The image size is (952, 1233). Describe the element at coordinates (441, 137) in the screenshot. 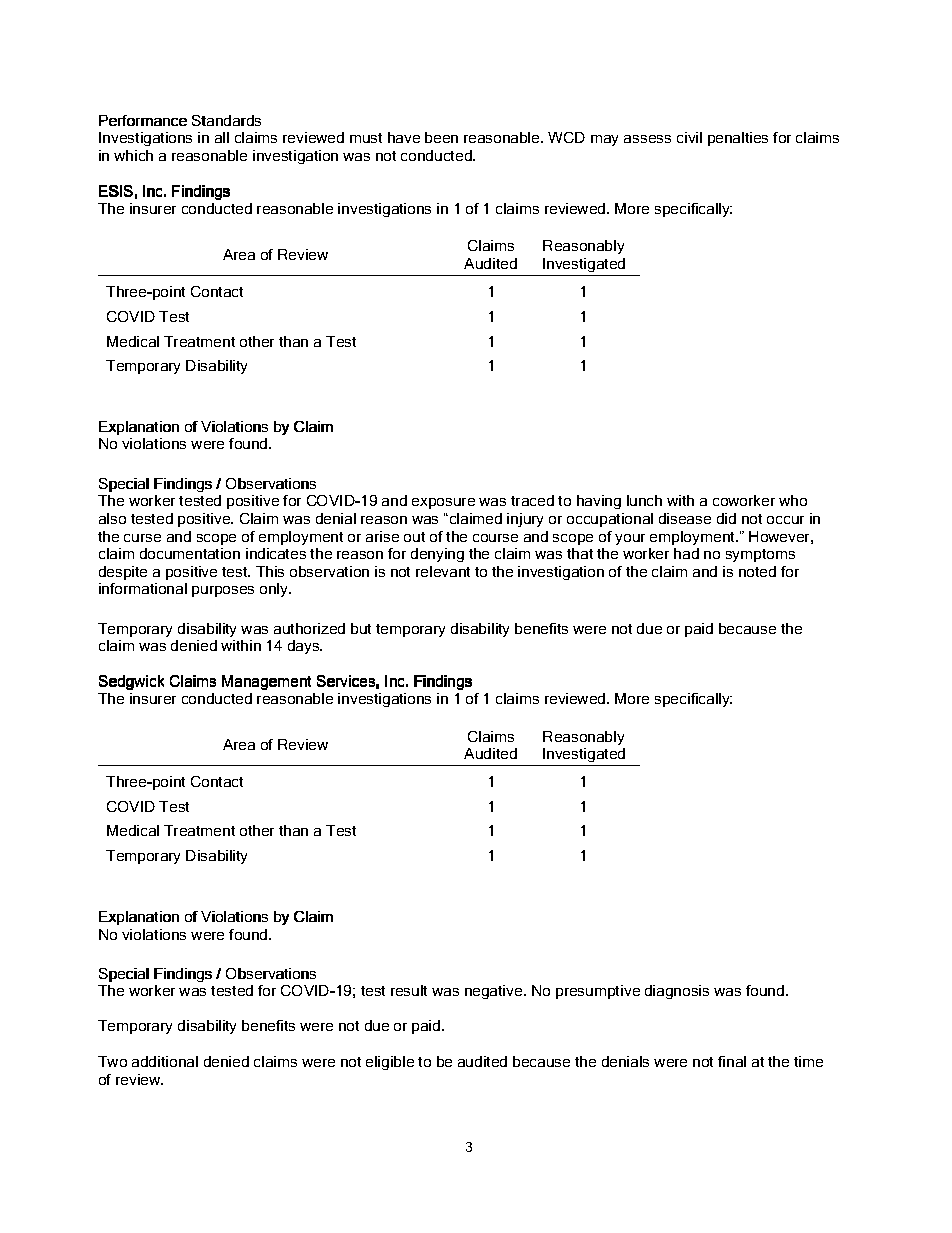

I see `been` at that location.
